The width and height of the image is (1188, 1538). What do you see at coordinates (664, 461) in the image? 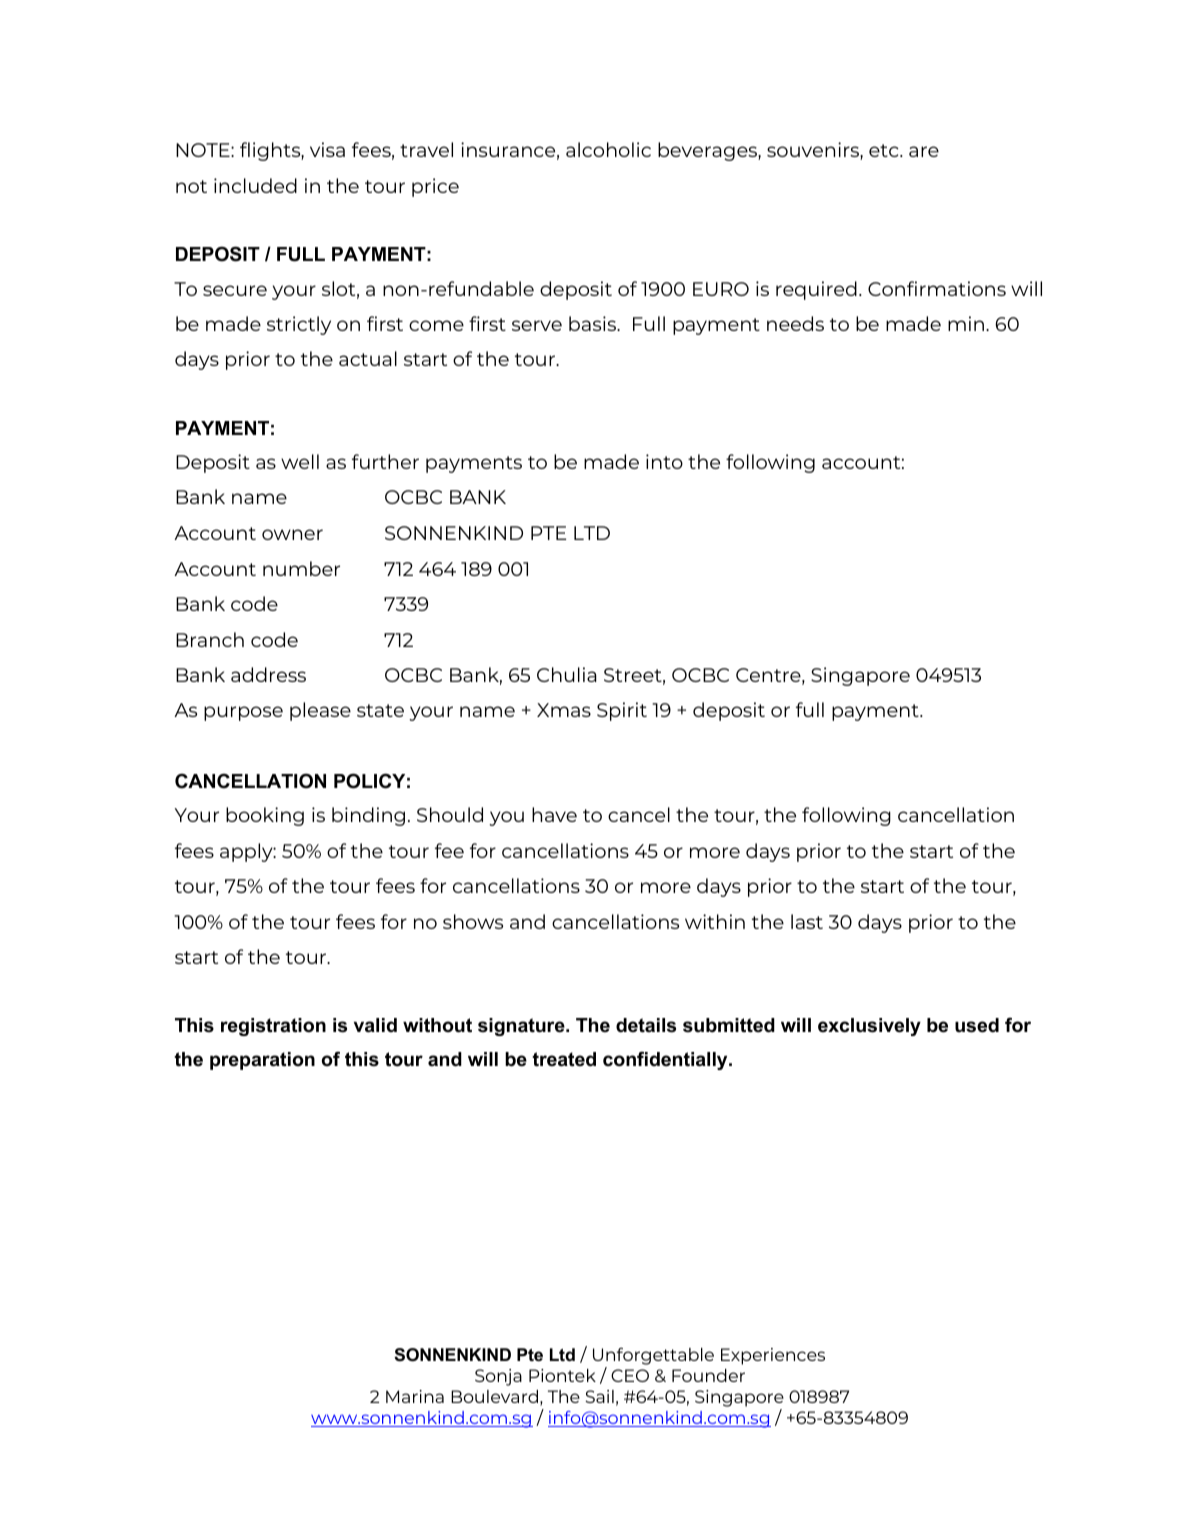
I see `into` at bounding box center [664, 461].
